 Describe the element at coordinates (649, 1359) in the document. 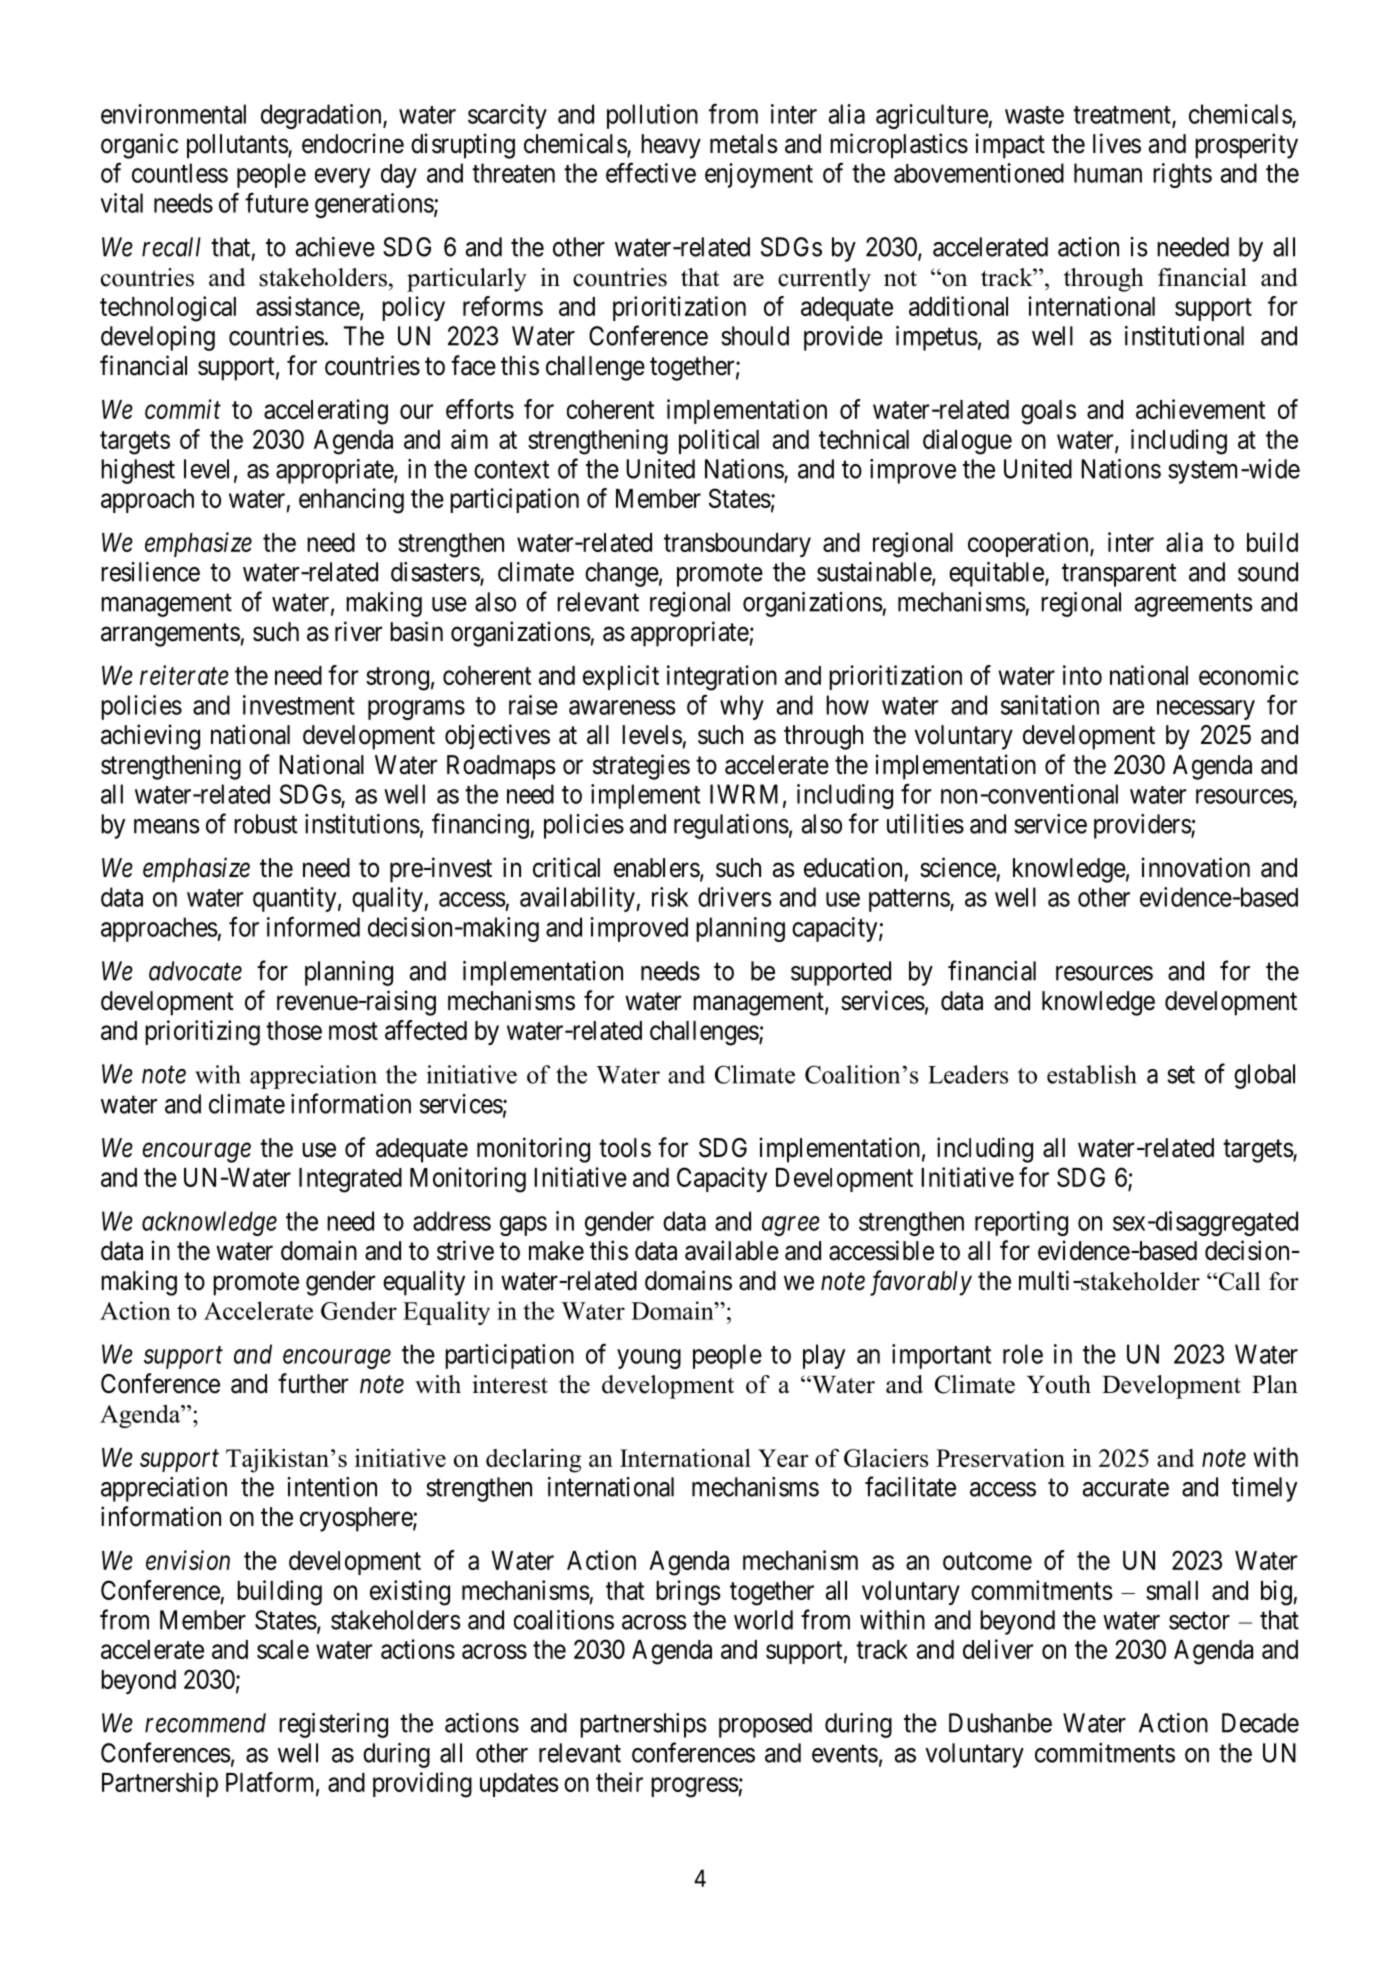

I see `young` at that location.
